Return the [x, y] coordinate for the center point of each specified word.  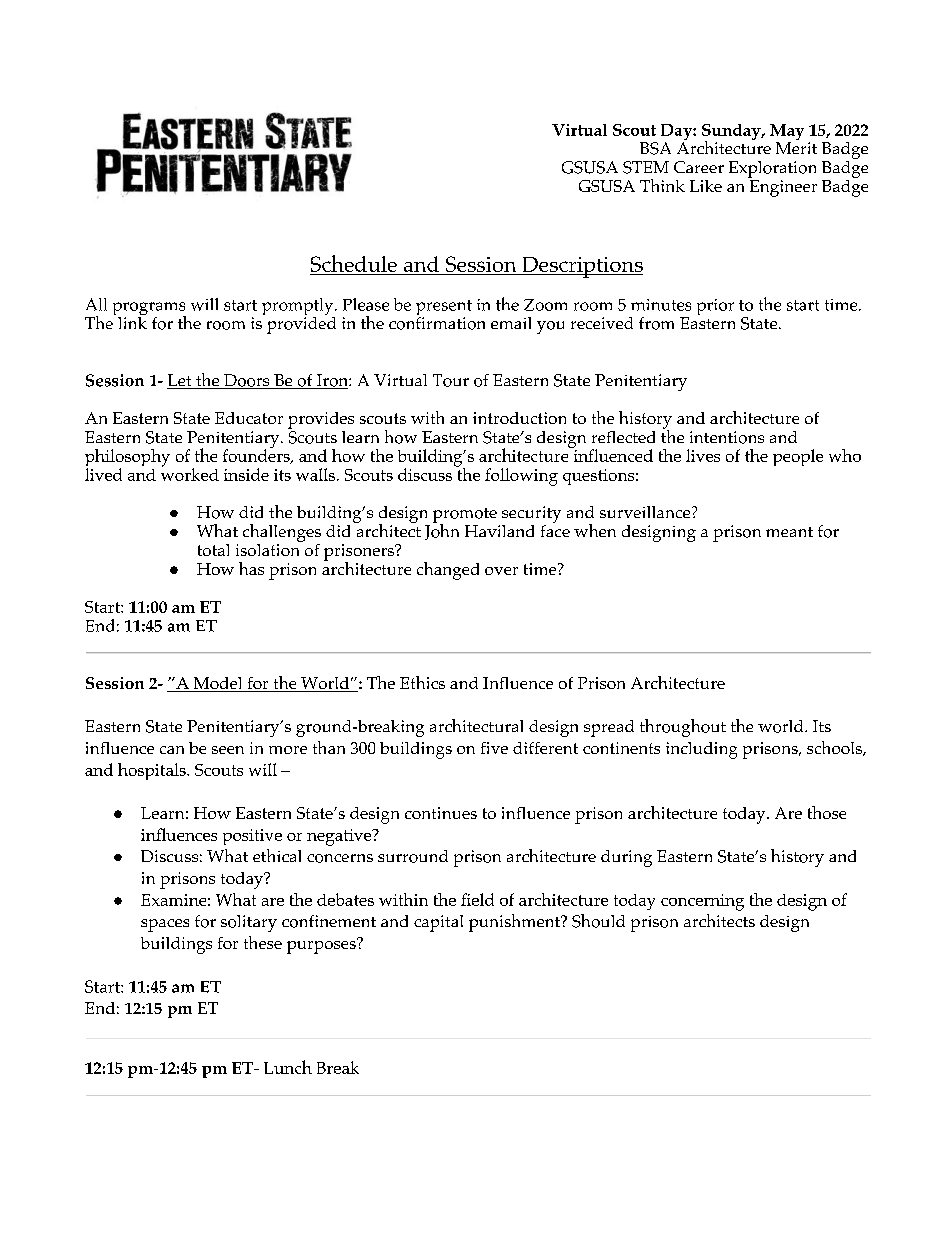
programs [149, 310]
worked [190, 473]
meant [789, 532]
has [251, 568]
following [521, 477]
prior [715, 307]
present [444, 309]
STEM [646, 167]
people [798, 457]
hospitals [153, 771]
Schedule [354, 263]
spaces [165, 925]
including [701, 750]
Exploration [772, 171]
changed [448, 571]
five [494, 748]
